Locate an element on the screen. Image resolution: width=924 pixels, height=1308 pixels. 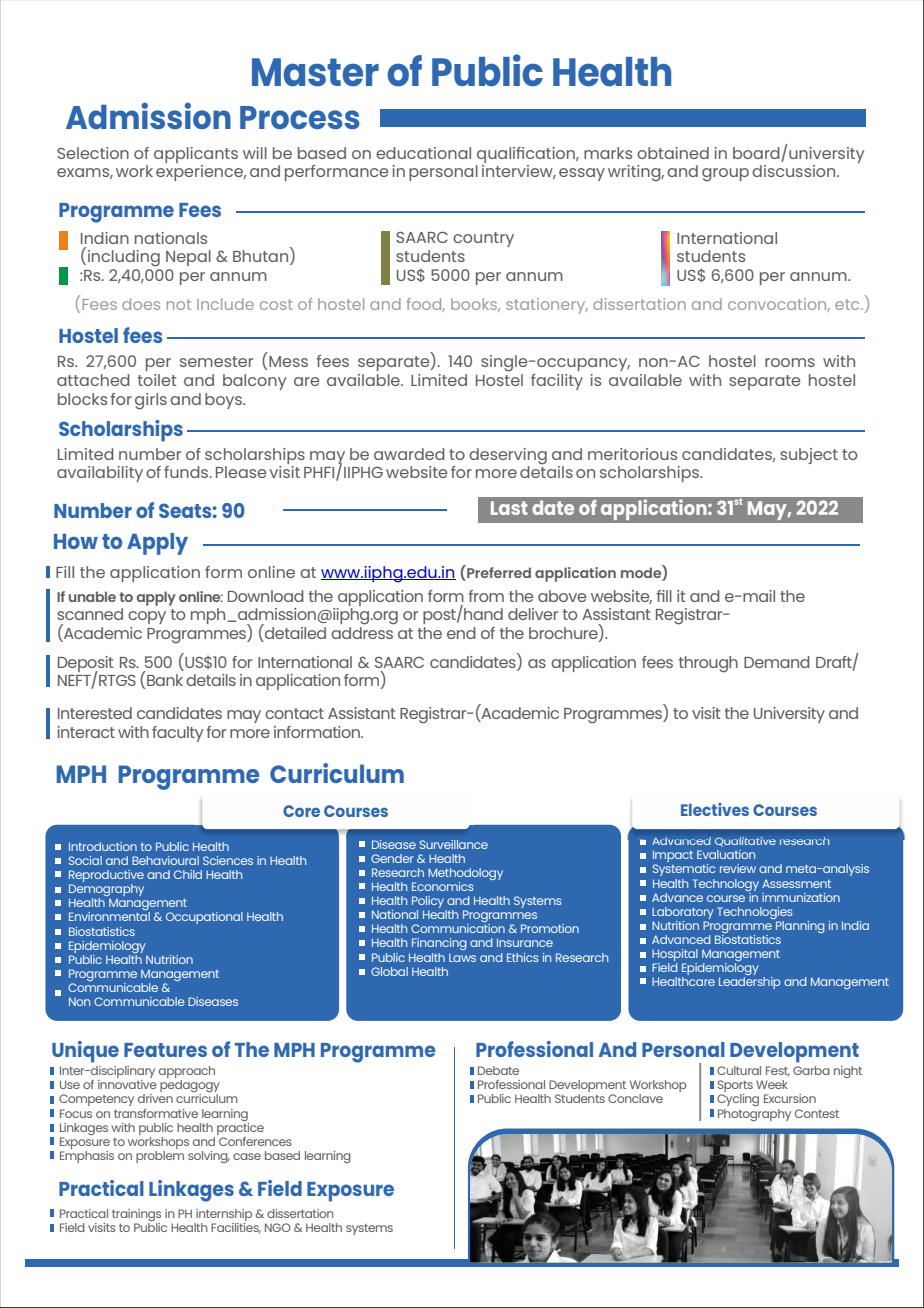
applicants is located at coordinates (196, 155).
